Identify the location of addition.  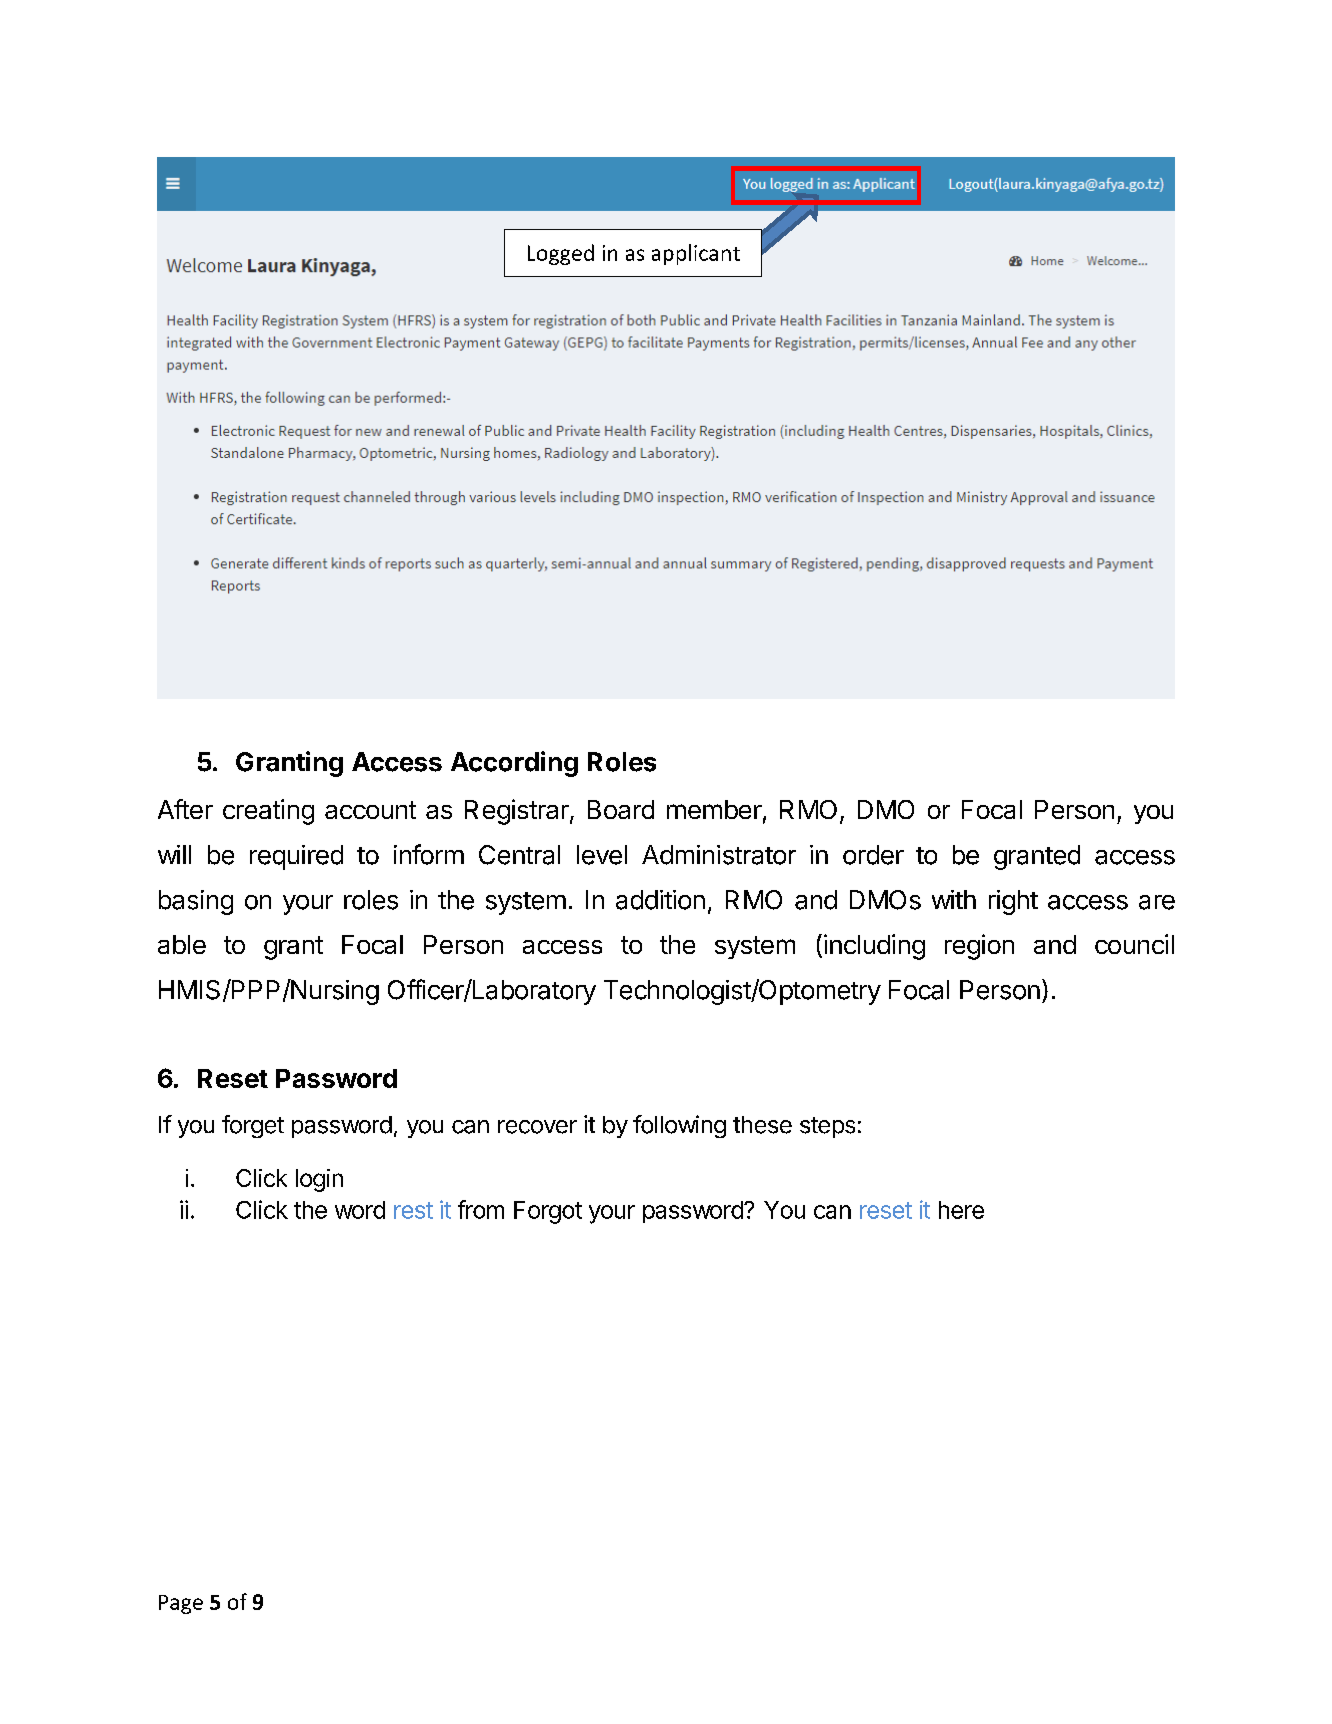
(660, 900).
